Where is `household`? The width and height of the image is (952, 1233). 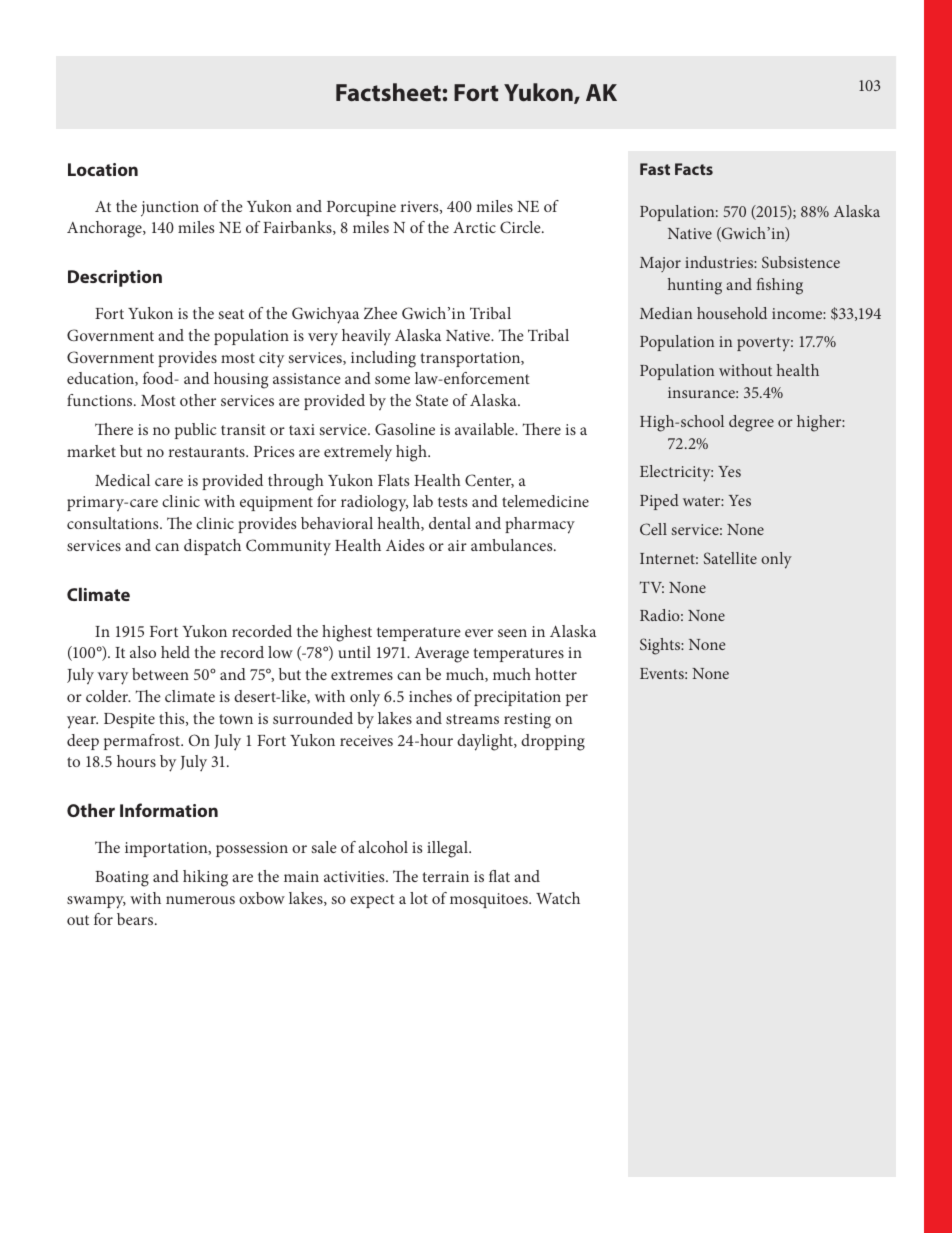 household is located at coordinates (732, 313).
